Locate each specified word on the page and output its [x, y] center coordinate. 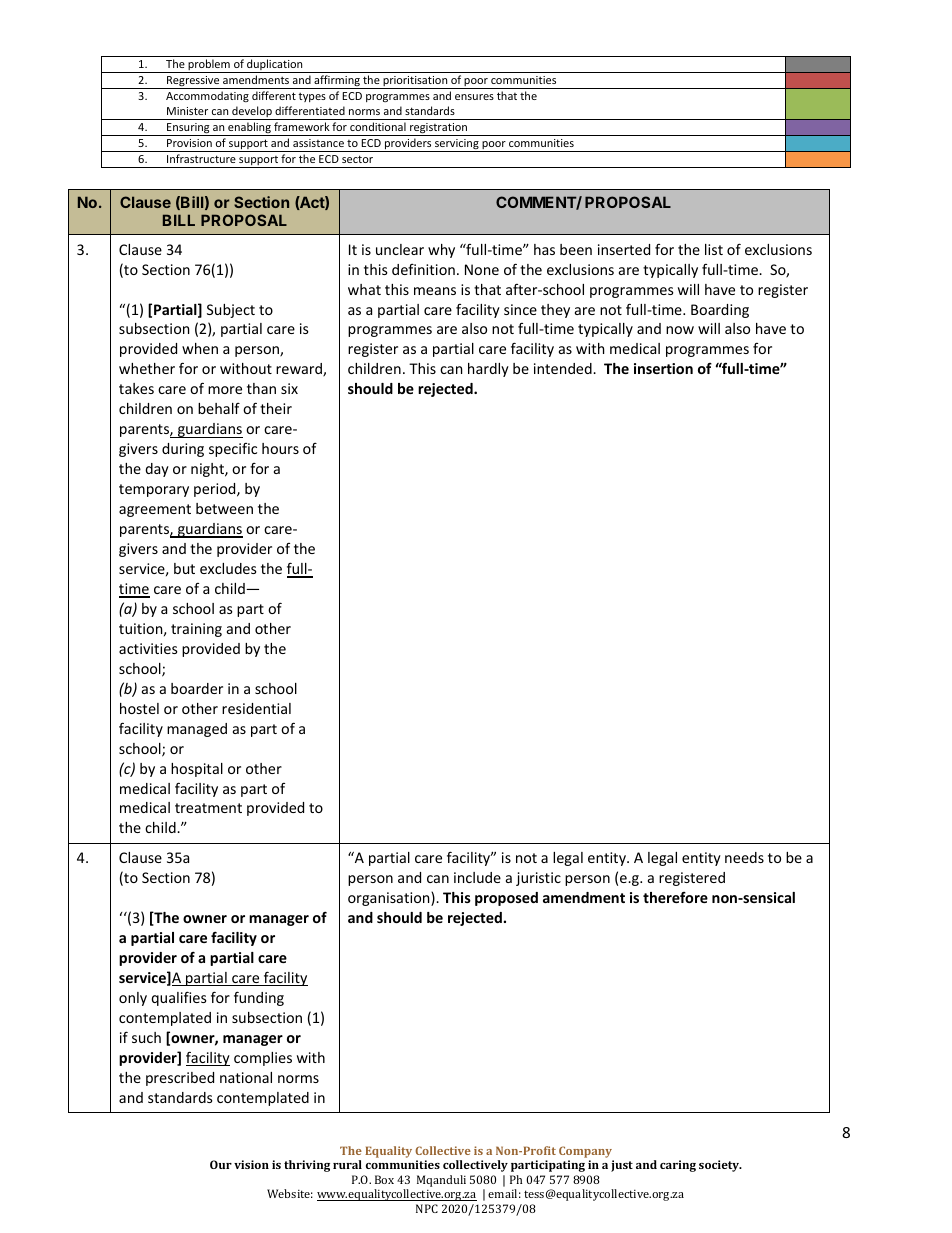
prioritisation [415, 82]
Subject [231, 311]
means [435, 291]
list [714, 249]
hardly [488, 370]
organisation [390, 899]
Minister [187, 111]
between [224, 508]
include [477, 877]
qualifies [179, 998]
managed [197, 730]
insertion [663, 368]
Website [290, 1193]
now [680, 330]
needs [744, 857]
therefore [675, 897]
